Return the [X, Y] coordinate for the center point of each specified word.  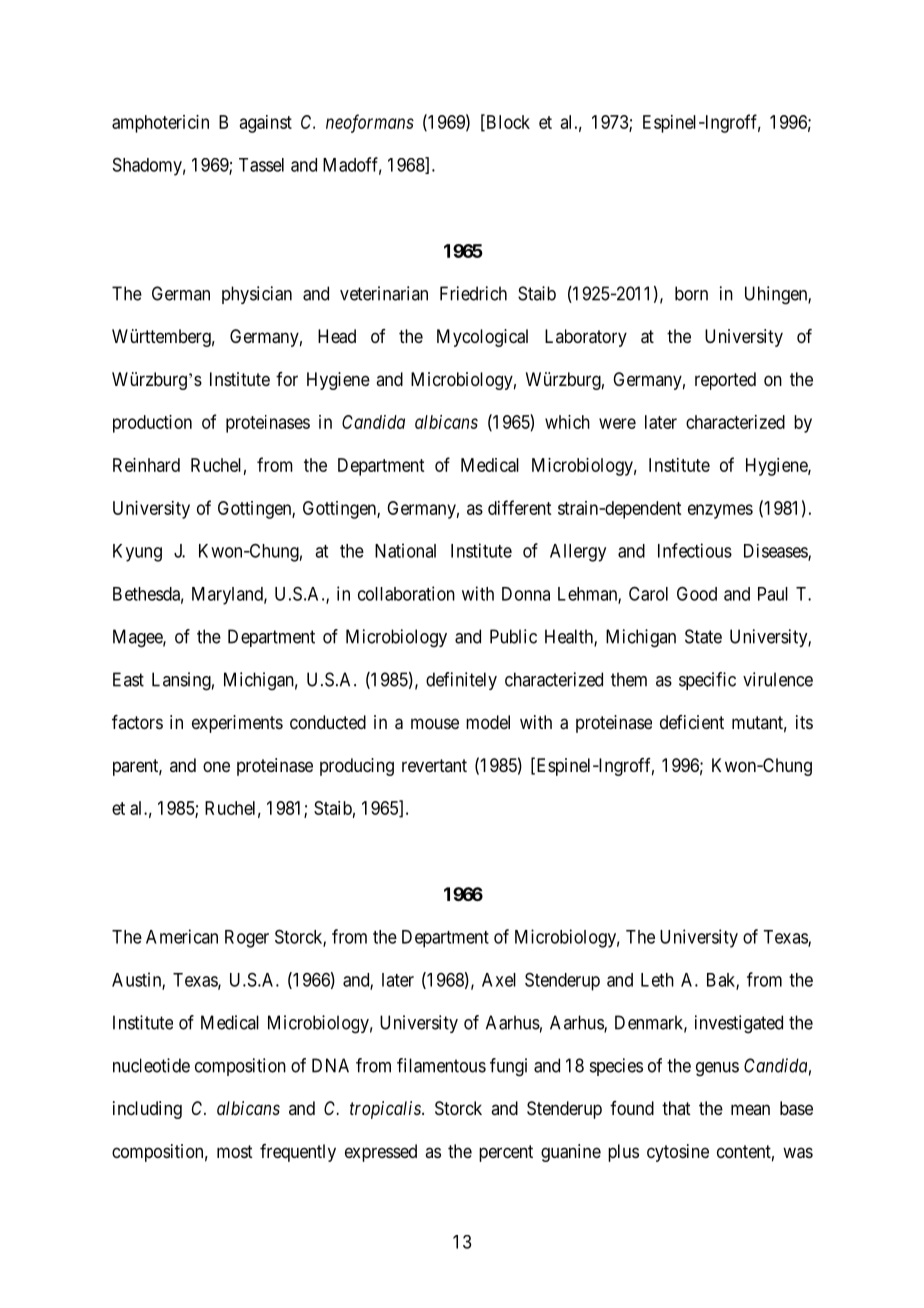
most [235, 1151]
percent [506, 1153]
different [519, 507]
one [216, 766]
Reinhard [146, 465]
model [488, 722]
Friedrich [473, 293]
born [691, 293]
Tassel [261, 165]
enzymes [720, 511]
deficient [692, 722]
